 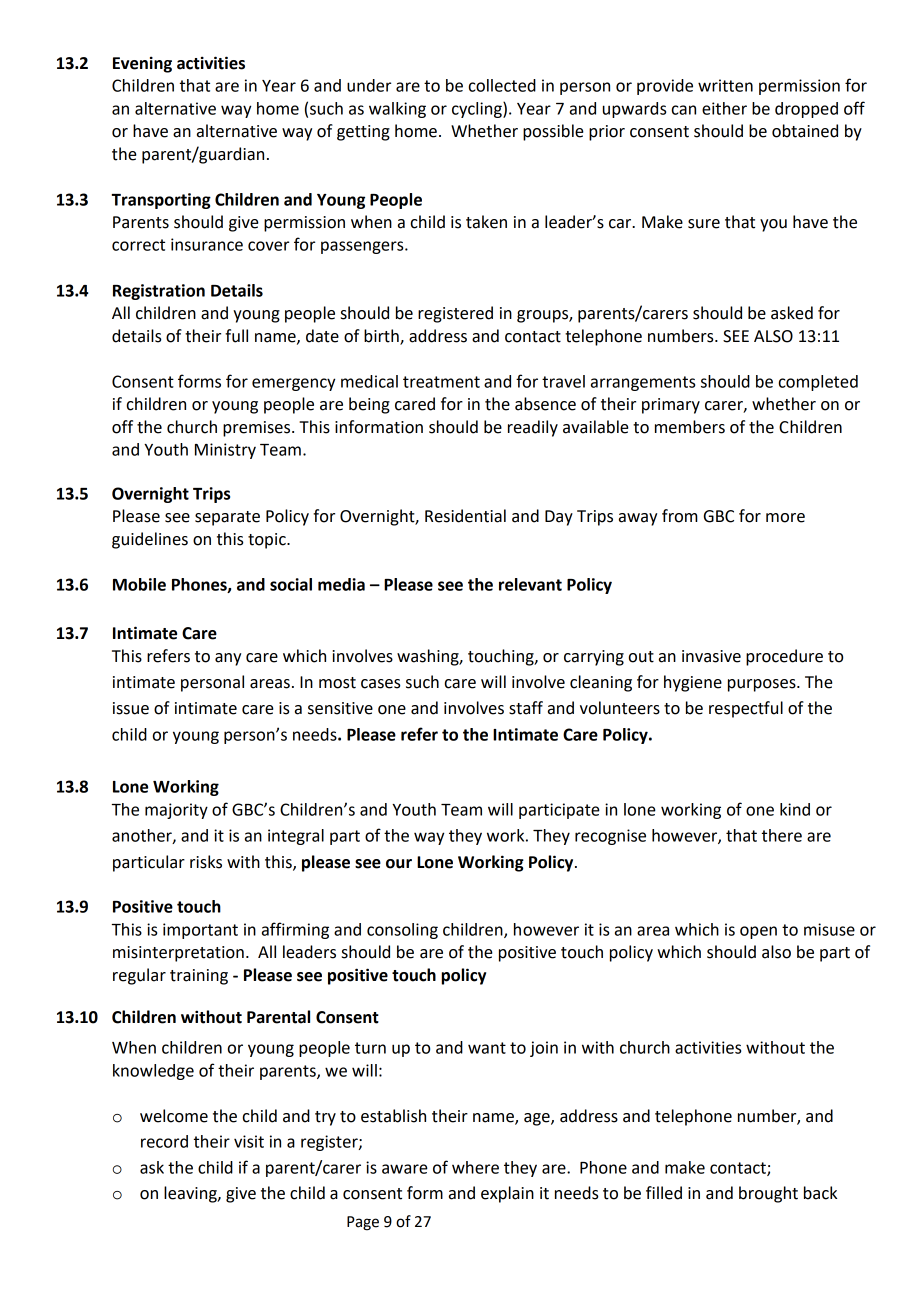 What do you see at coordinates (782, 835) in the screenshot?
I see `there` at bounding box center [782, 835].
